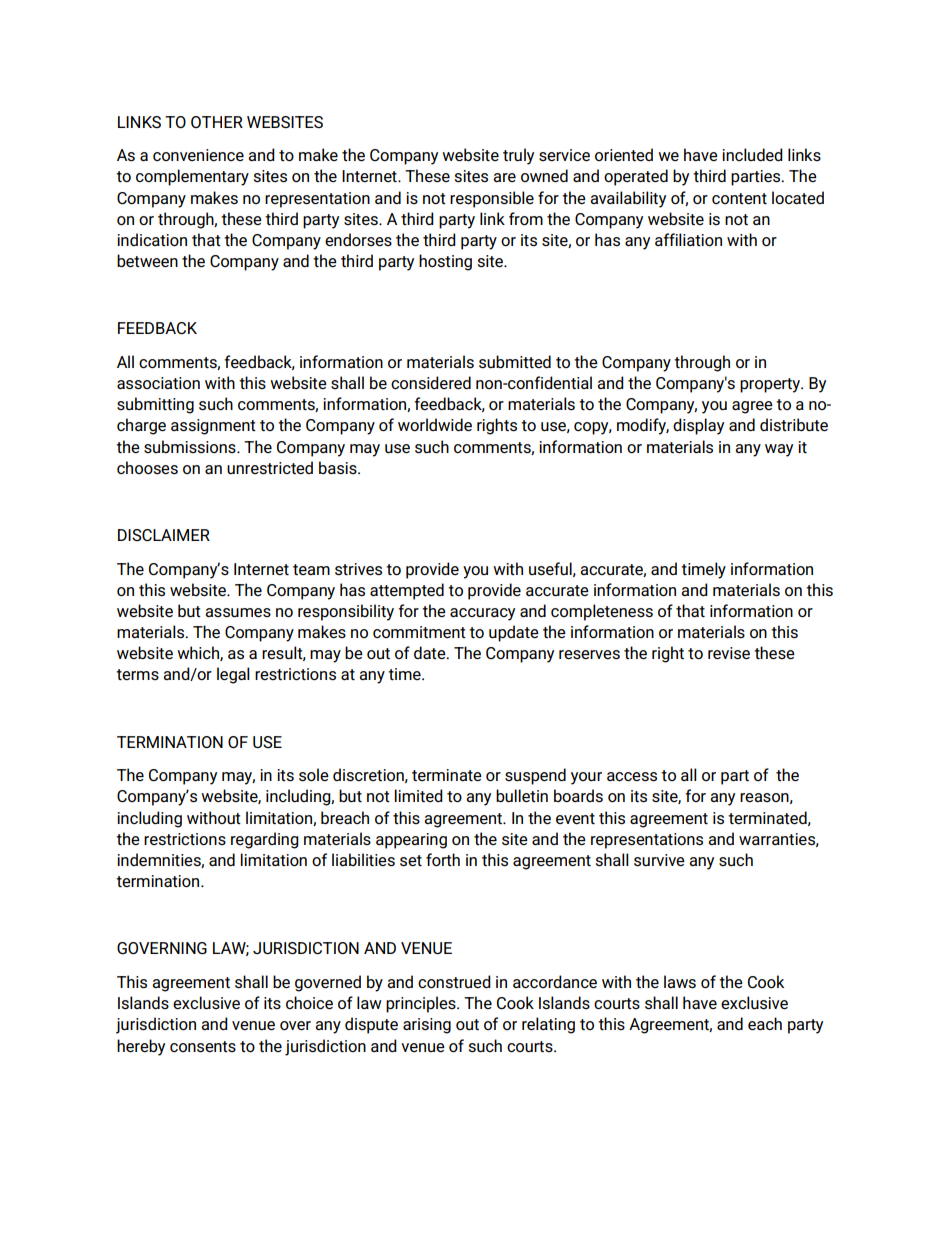 The height and width of the screenshot is (1233, 952). I want to click on limited, so click(418, 795).
